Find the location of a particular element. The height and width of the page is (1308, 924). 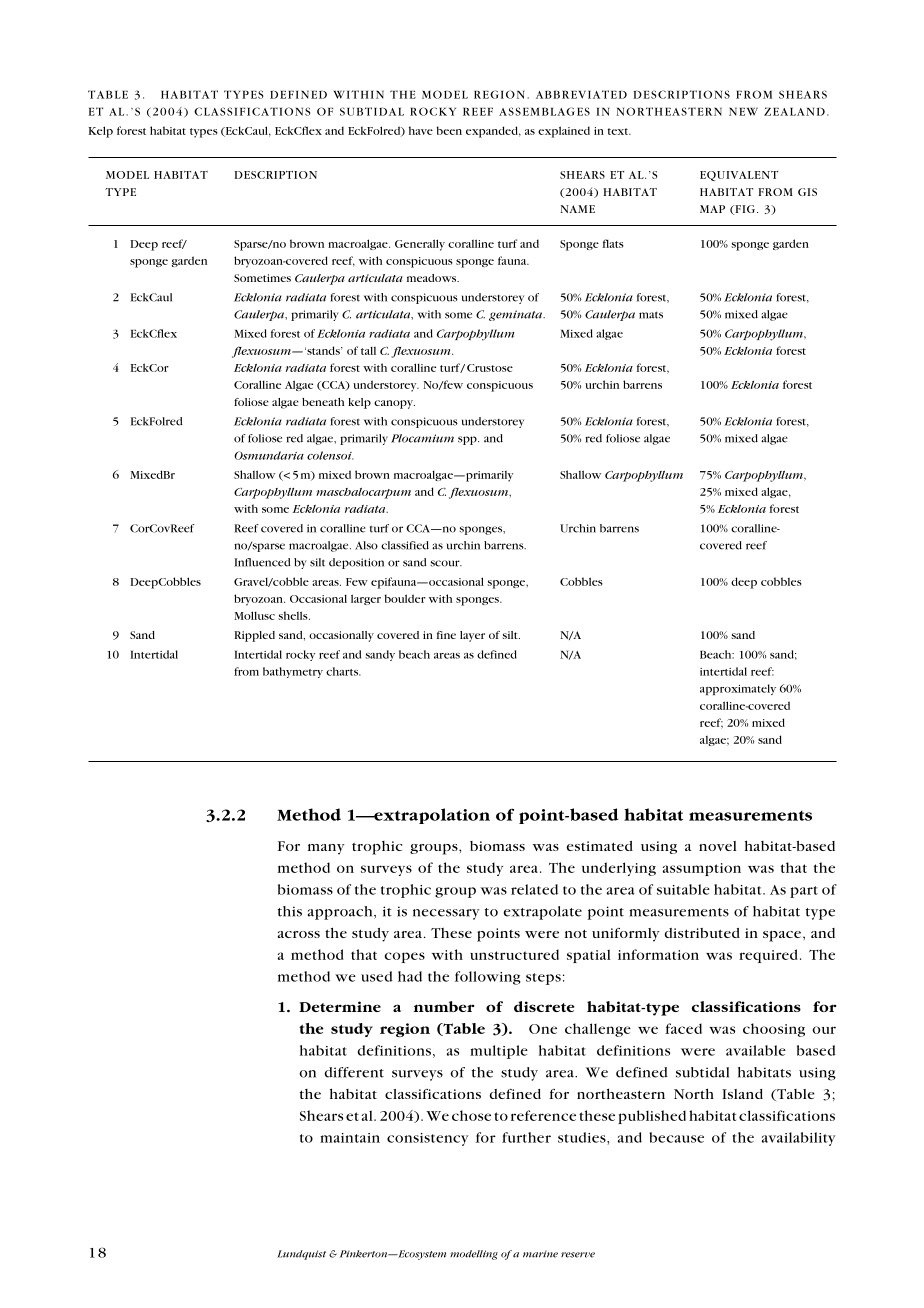

Map is located at coordinates (712, 209).
